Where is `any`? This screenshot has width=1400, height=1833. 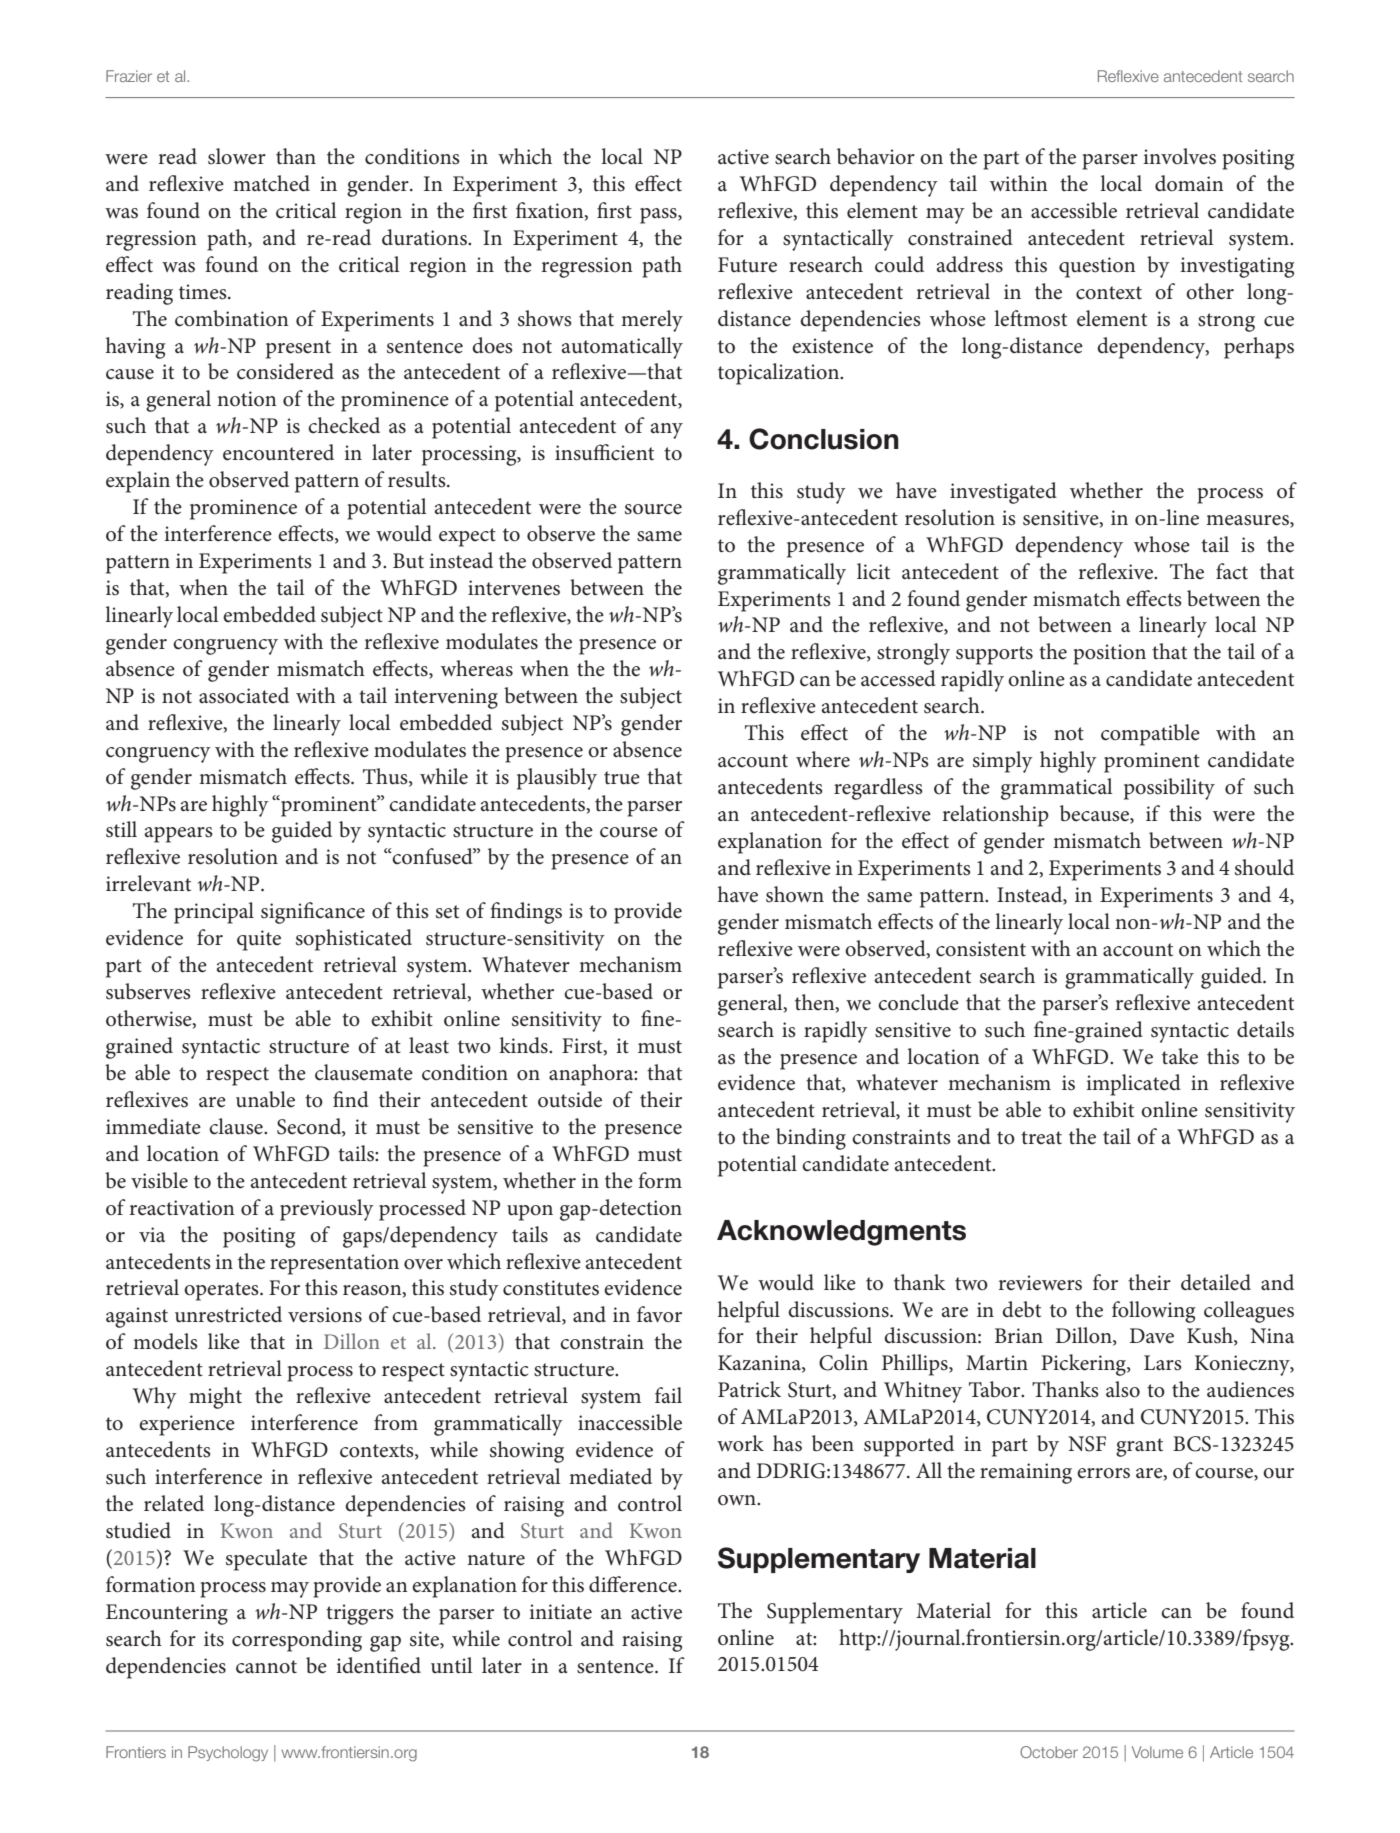 any is located at coordinates (667, 431).
